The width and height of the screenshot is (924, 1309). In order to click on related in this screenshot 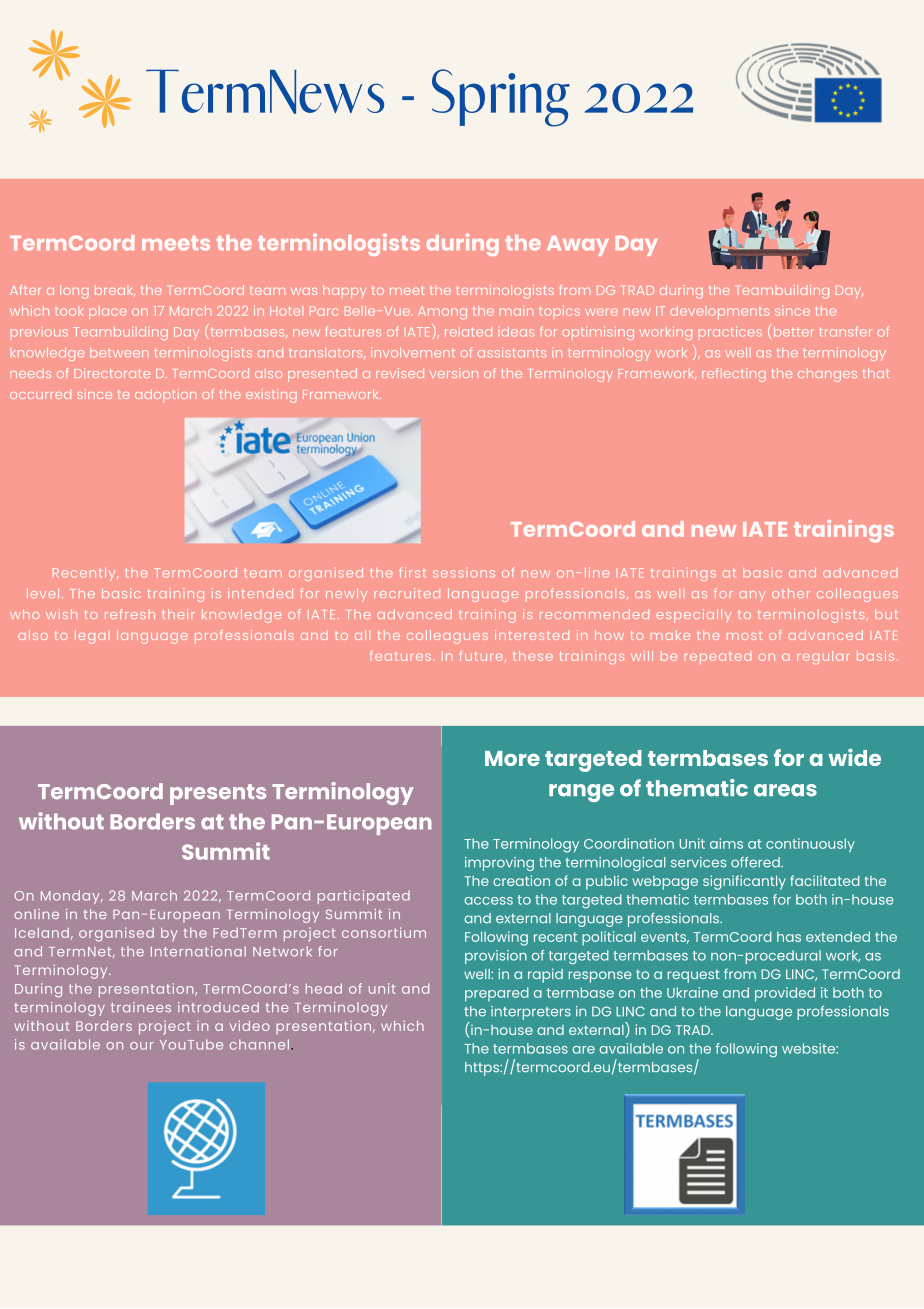, I will do `click(468, 332)`.
